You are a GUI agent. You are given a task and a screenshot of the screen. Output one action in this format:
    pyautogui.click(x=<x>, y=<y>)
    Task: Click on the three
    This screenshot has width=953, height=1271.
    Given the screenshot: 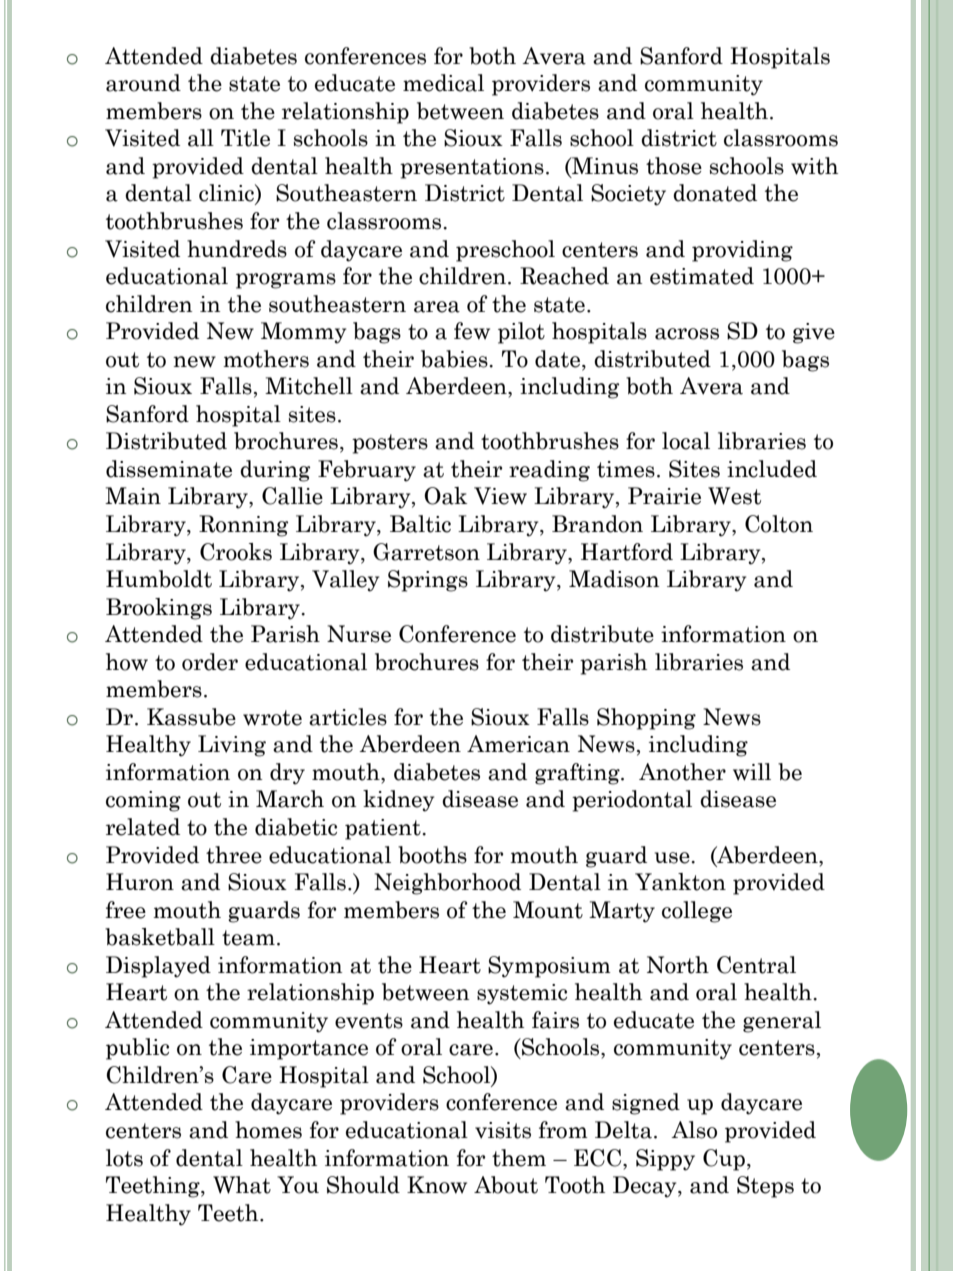 What is the action you would take?
    pyautogui.click(x=234, y=855)
